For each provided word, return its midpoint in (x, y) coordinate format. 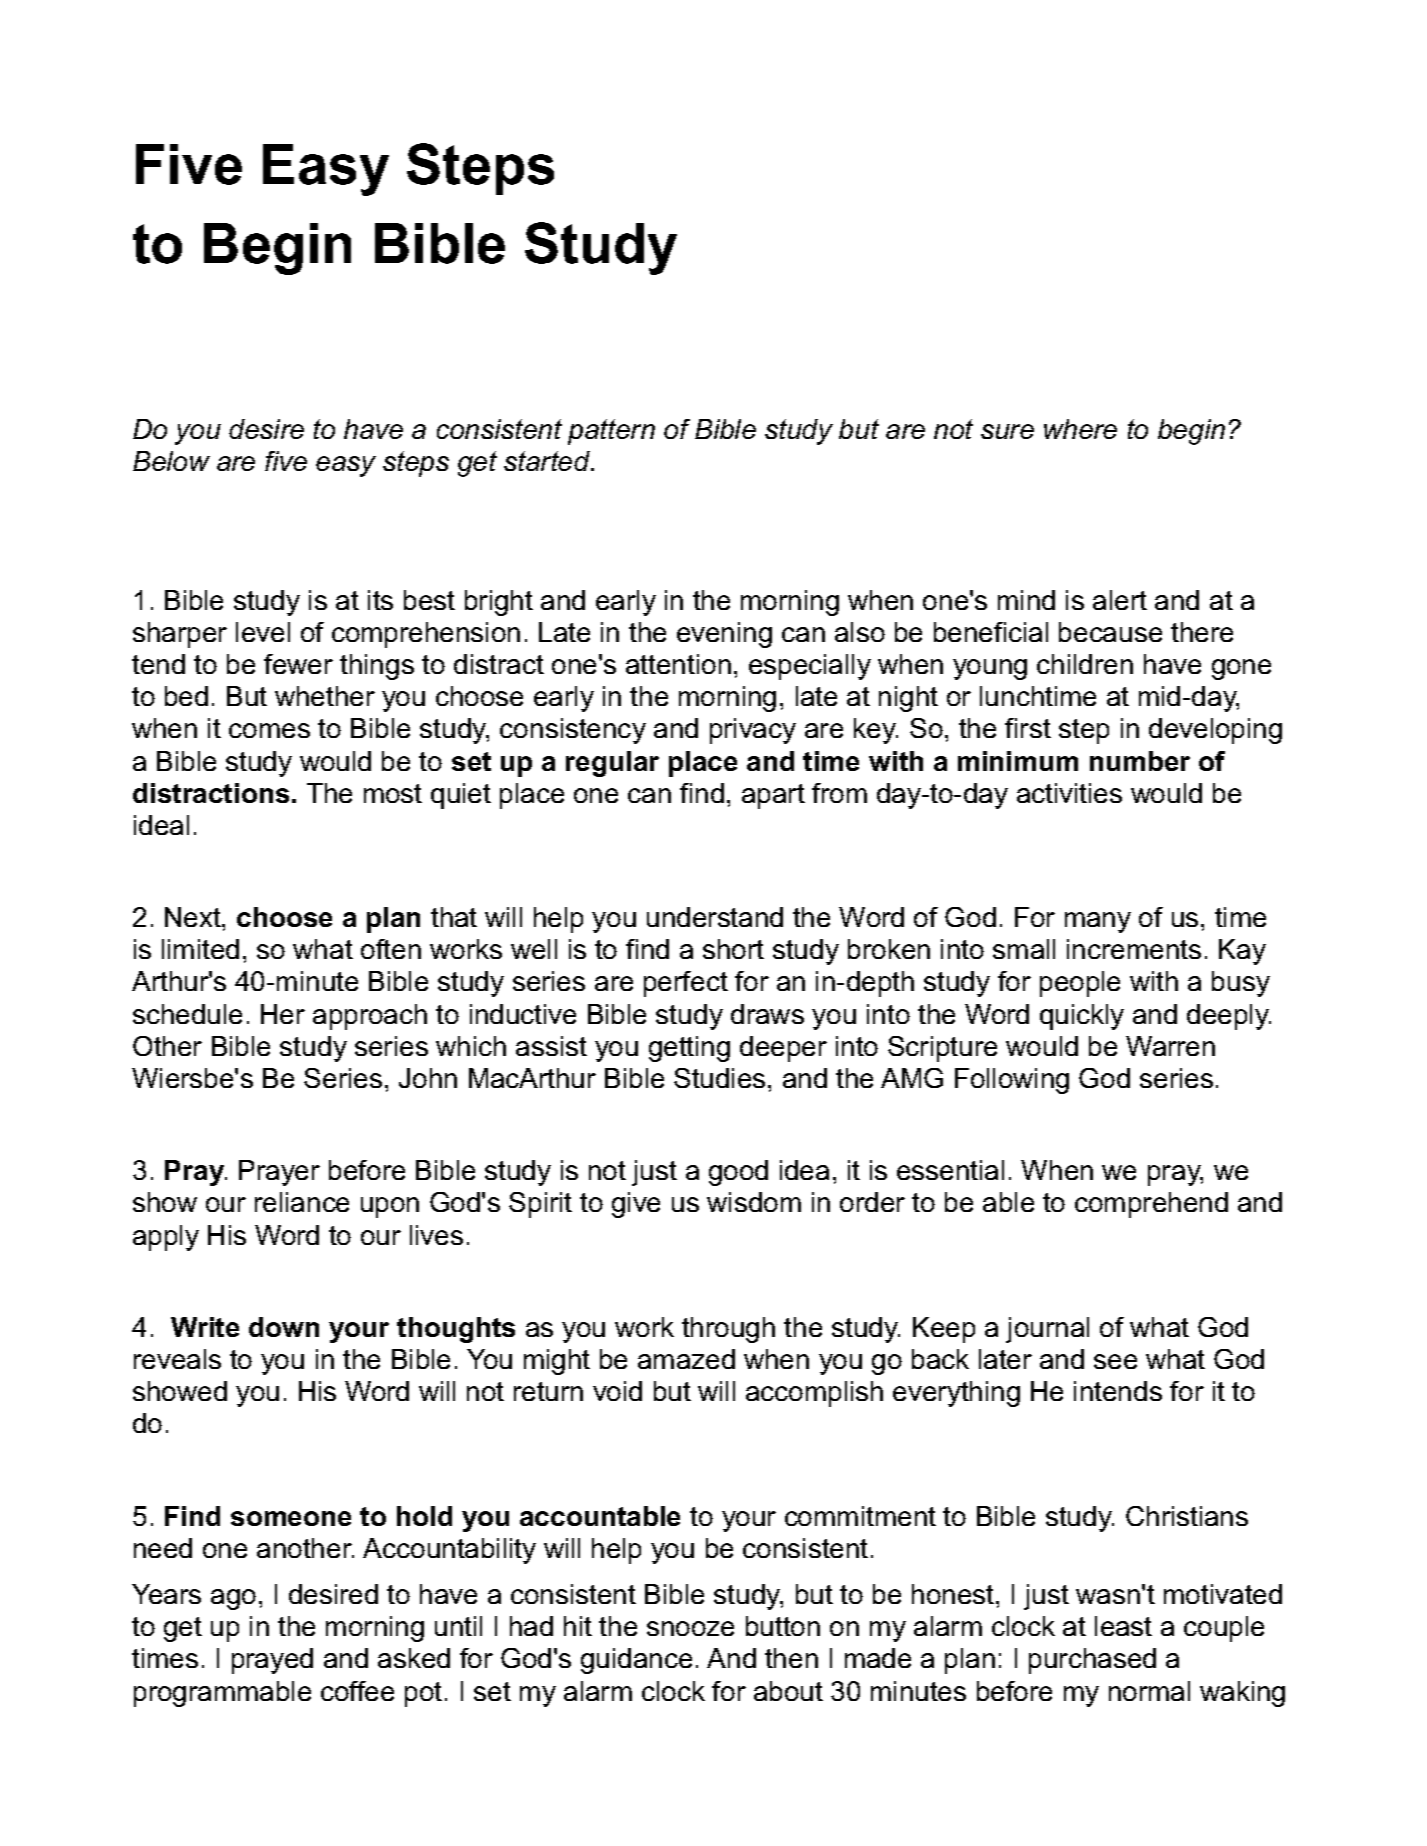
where (1080, 429)
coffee (357, 1691)
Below (171, 461)
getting (689, 1049)
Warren (1170, 1046)
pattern (611, 432)
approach (370, 1017)
